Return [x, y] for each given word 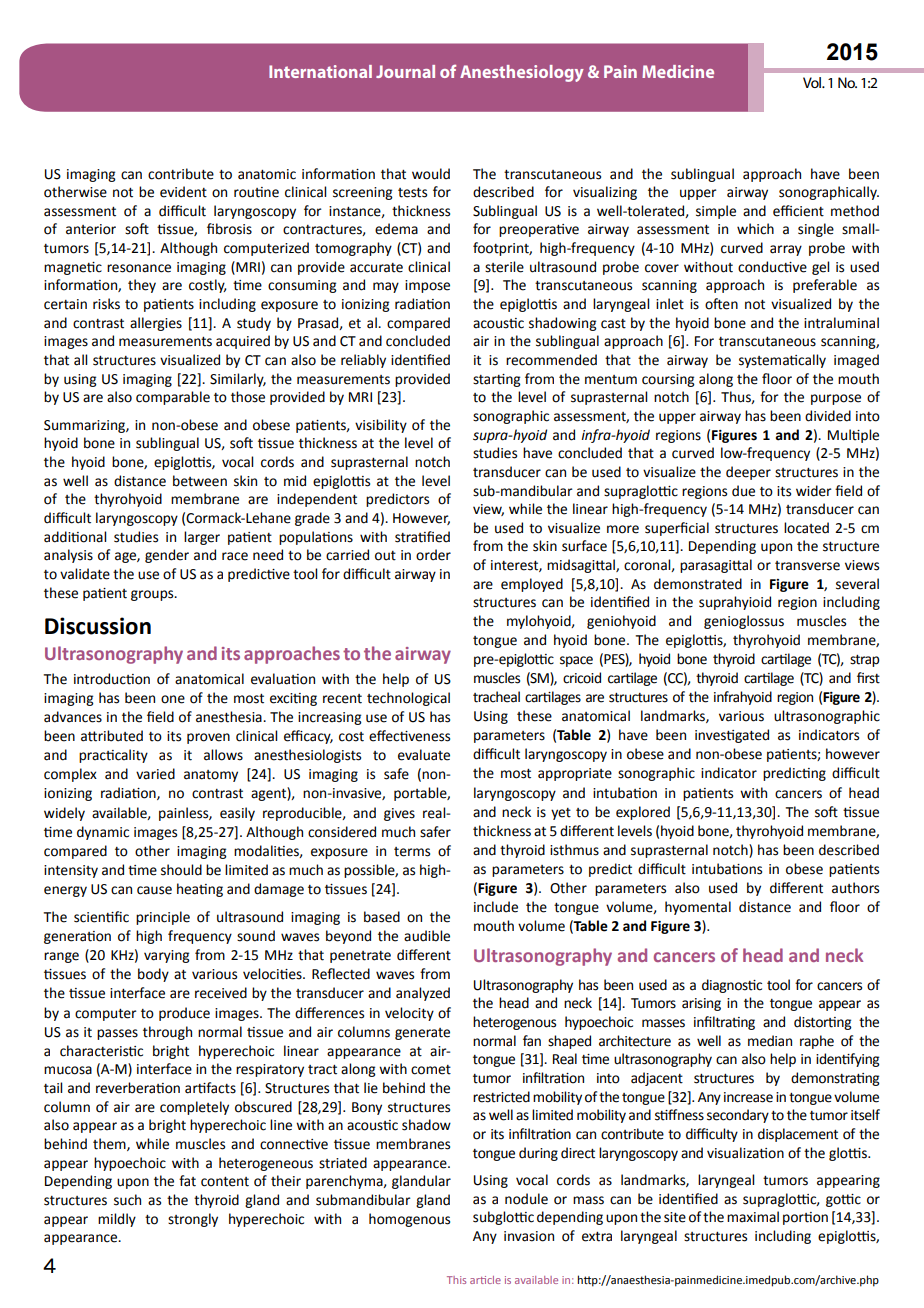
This [456, 1280]
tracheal [496, 697]
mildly [117, 1220]
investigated [732, 736]
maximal [753, 1217]
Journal [405, 71]
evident [183, 192]
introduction [112, 679]
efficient [798, 211]
